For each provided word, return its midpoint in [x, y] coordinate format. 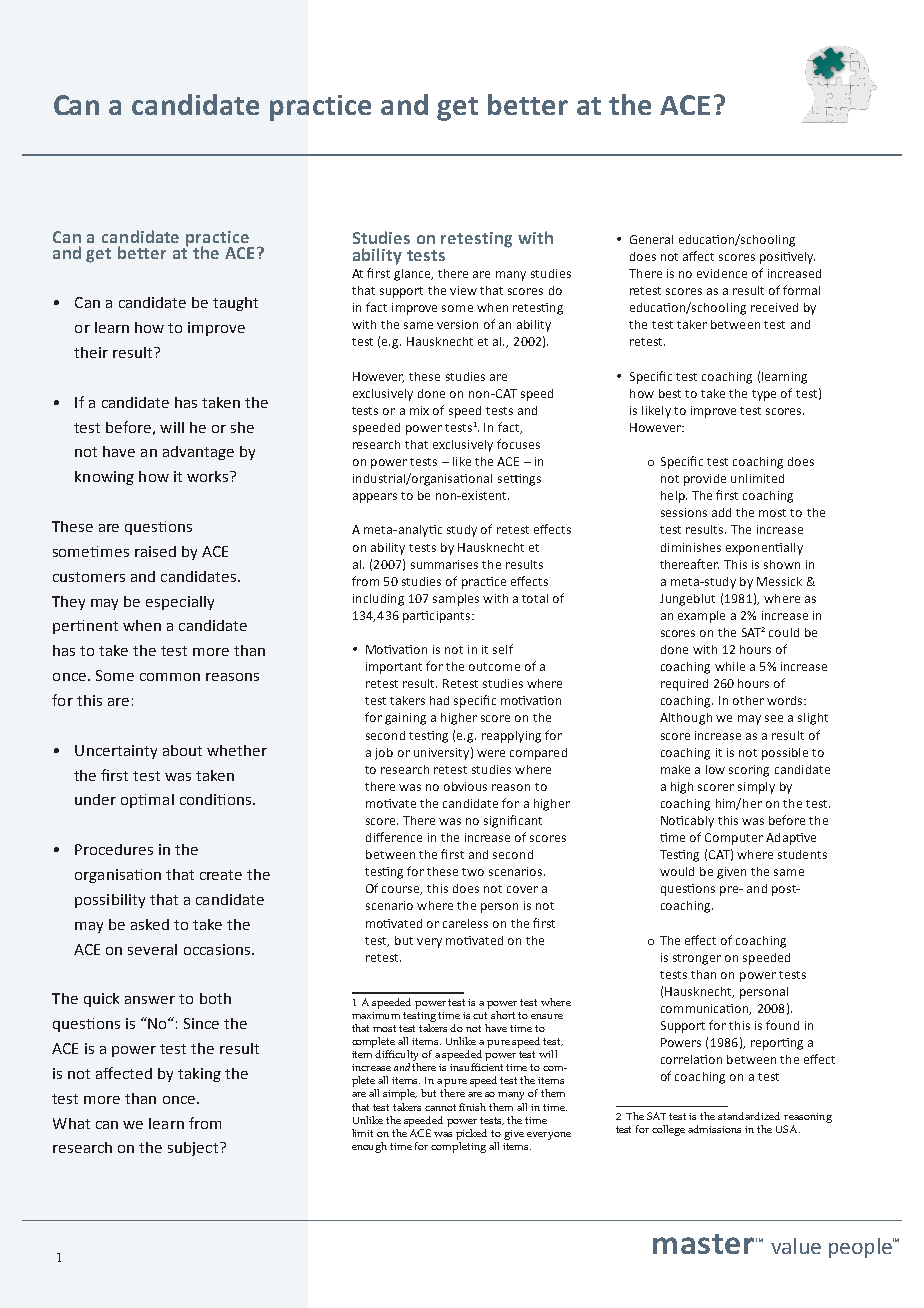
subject [193, 1149]
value [796, 1246]
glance [413, 275]
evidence [722, 273]
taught [235, 304]
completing [458, 1146]
